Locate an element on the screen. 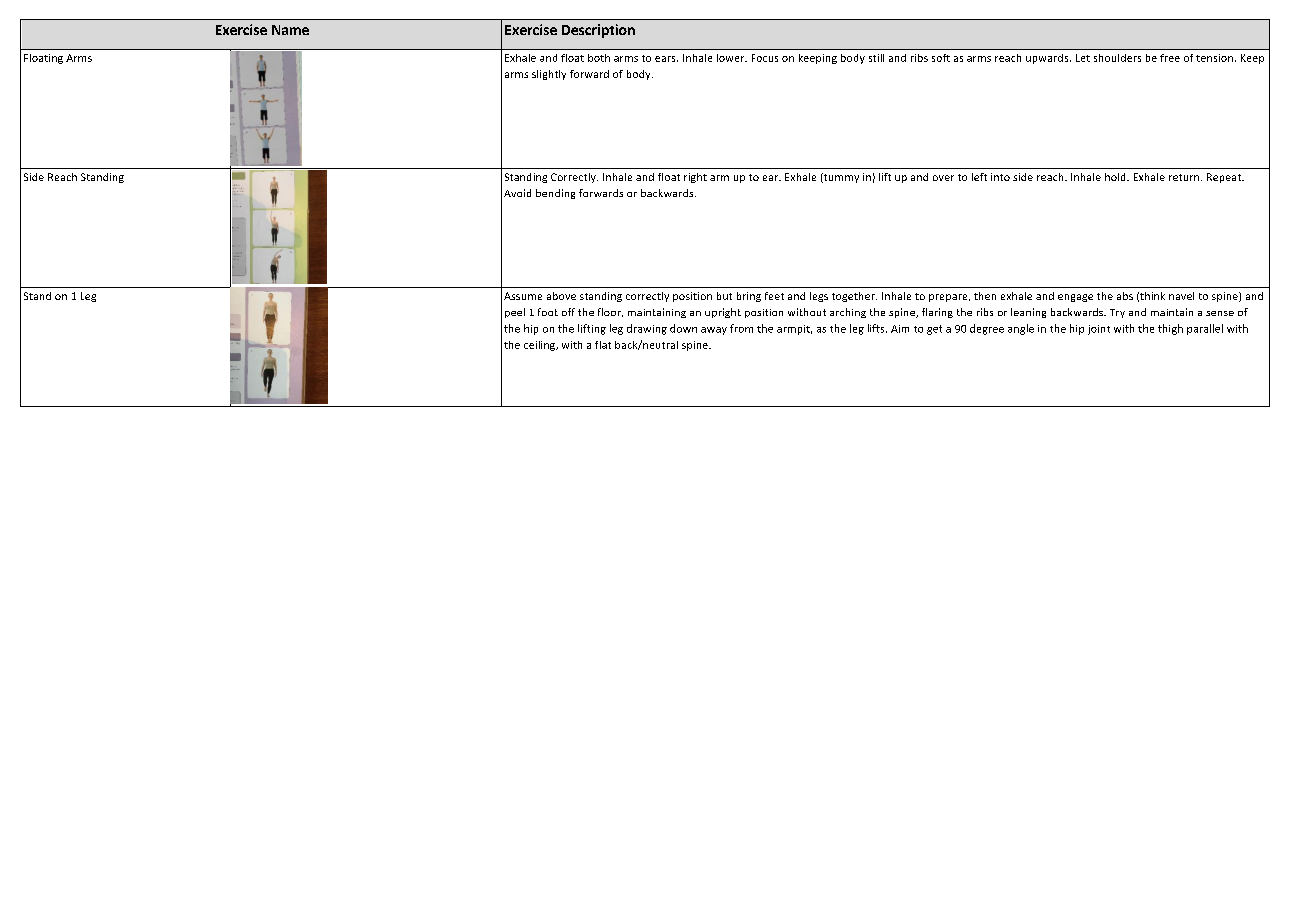 This screenshot has width=1308, height=924. Assume is located at coordinates (523, 296).
